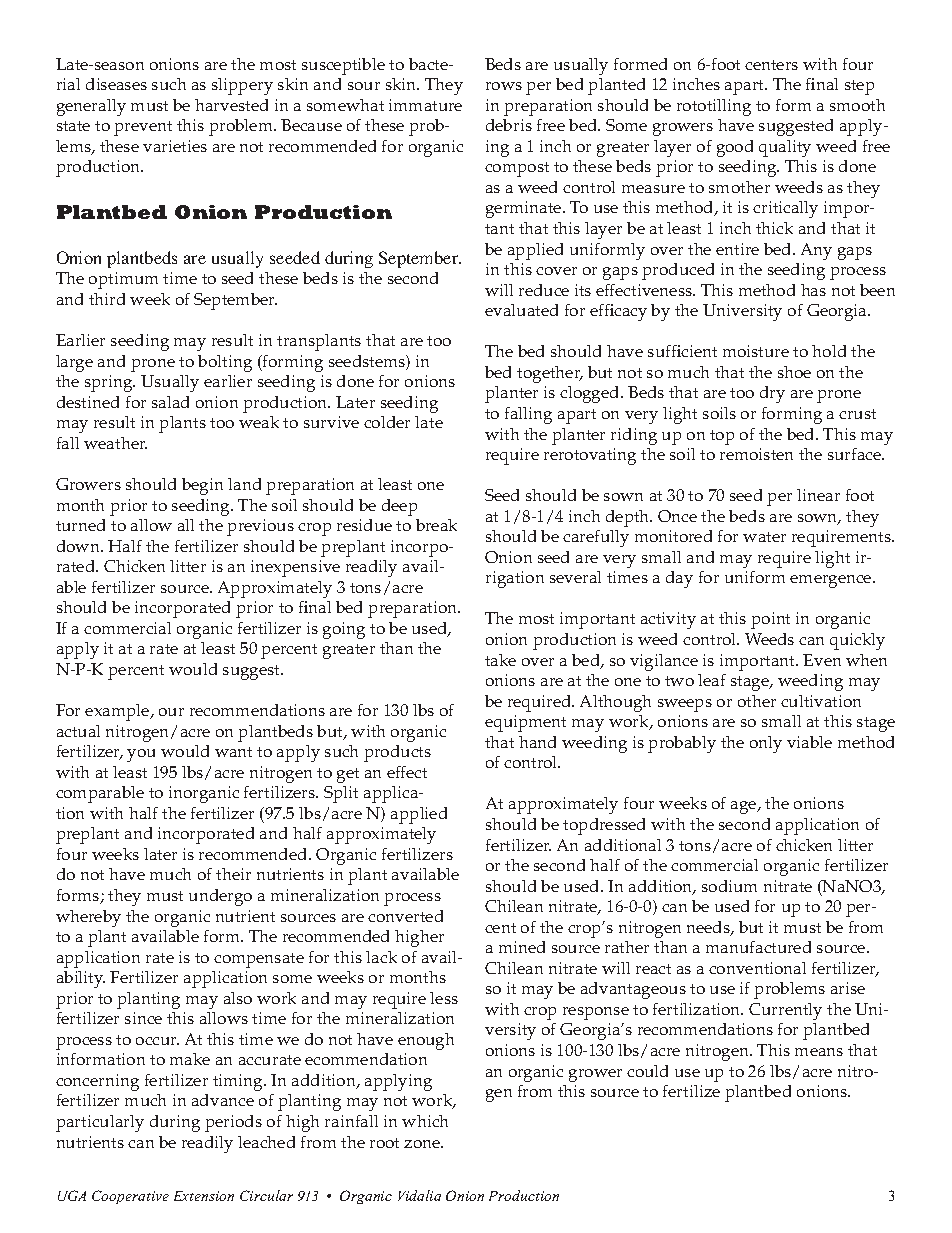 This document has height=1233, width=952. I want to click on harvested, so click(231, 105).
